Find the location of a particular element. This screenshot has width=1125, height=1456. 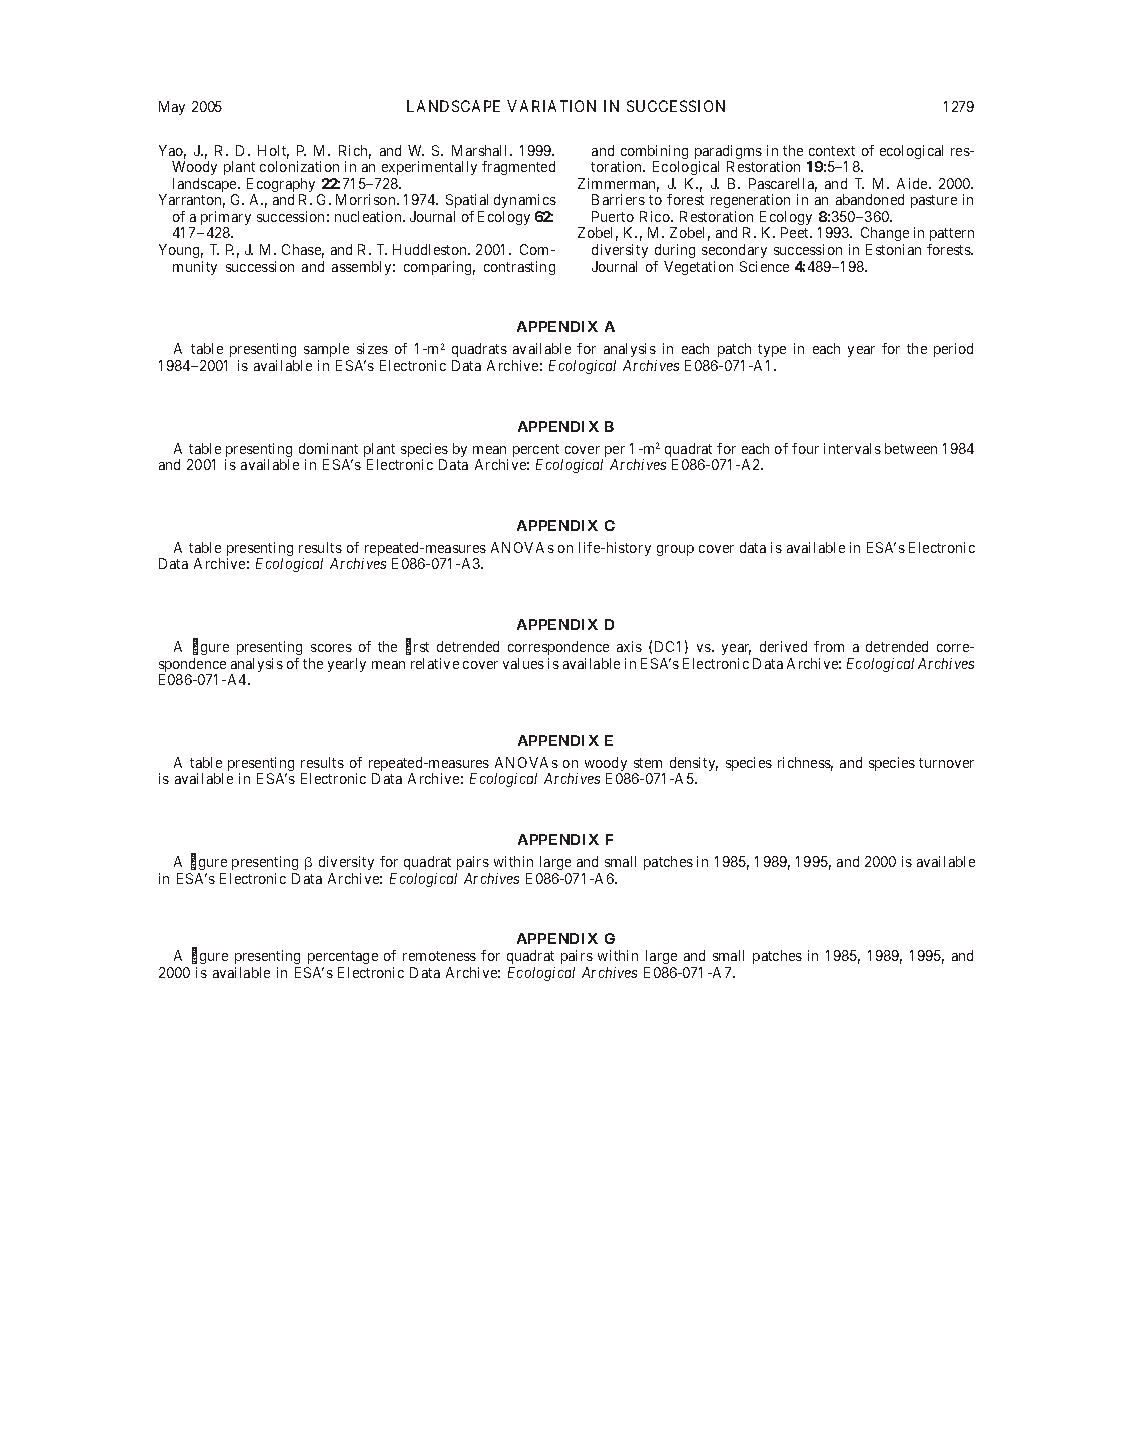

turnover is located at coordinates (946, 763).
